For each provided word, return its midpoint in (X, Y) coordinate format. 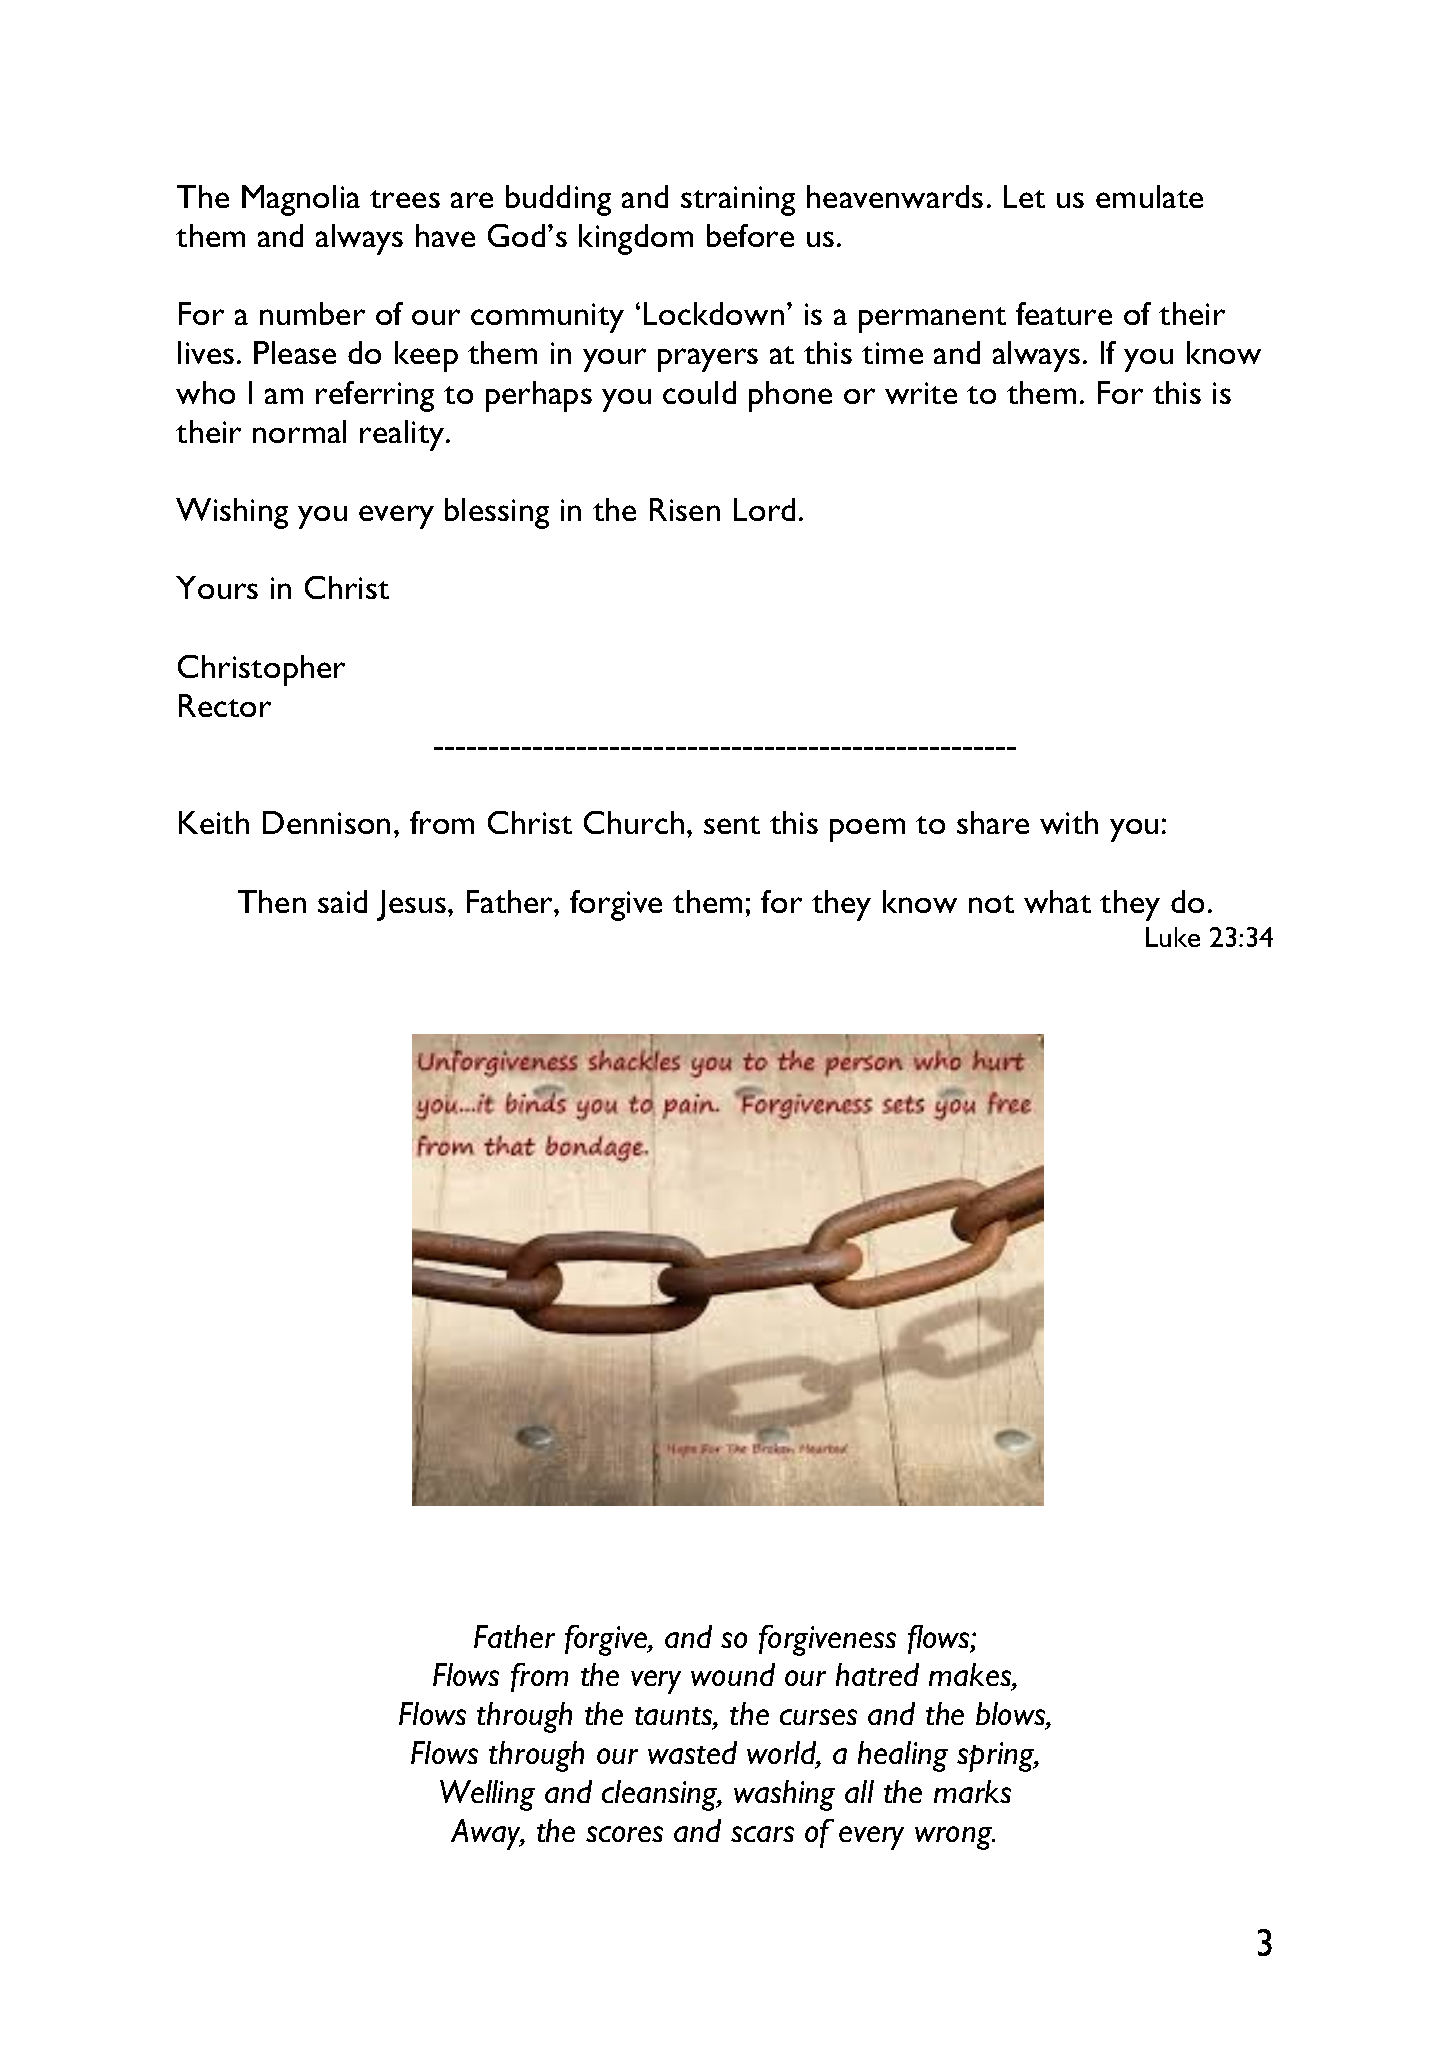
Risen (685, 509)
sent (732, 825)
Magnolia (301, 200)
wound (733, 1674)
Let (1024, 196)
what (1057, 901)
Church (634, 822)
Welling (487, 1795)
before (750, 235)
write (921, 393)
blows (1011, 1715)
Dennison (326, 822)
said (342, 901)
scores (624, 1834)
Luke (1173, 937)
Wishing (232, 513)
